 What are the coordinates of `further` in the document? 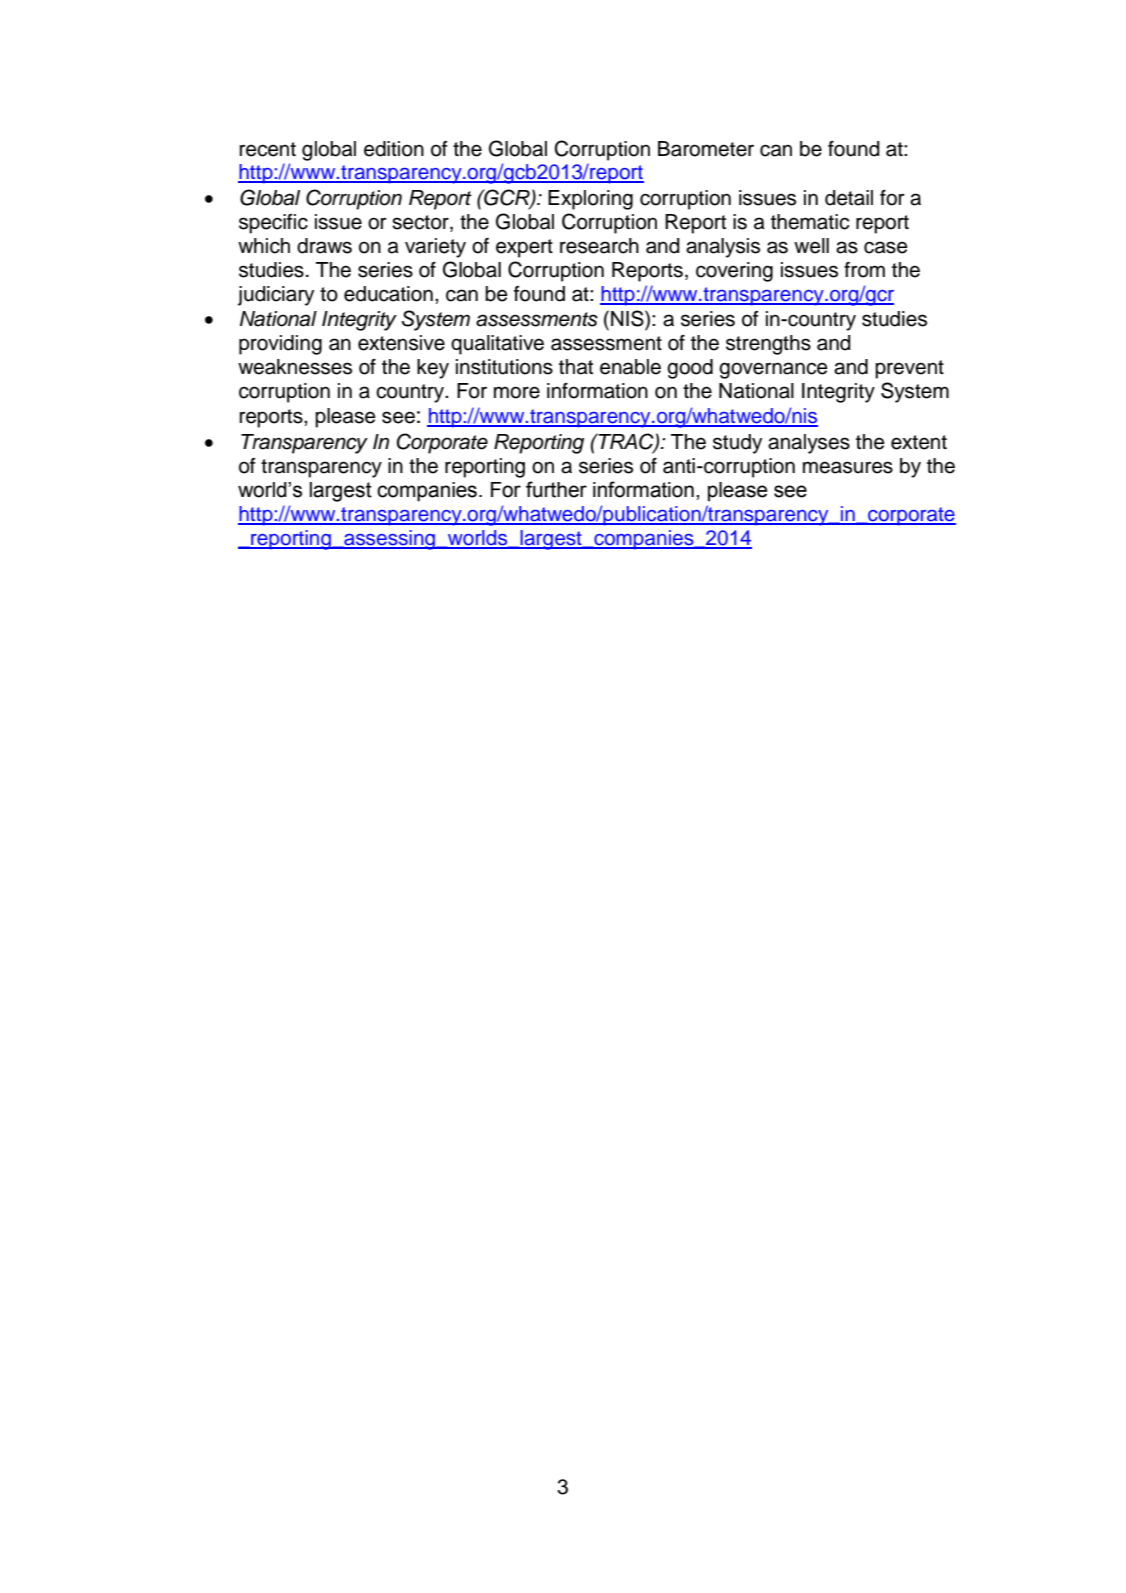 It's located at (556, 489).
